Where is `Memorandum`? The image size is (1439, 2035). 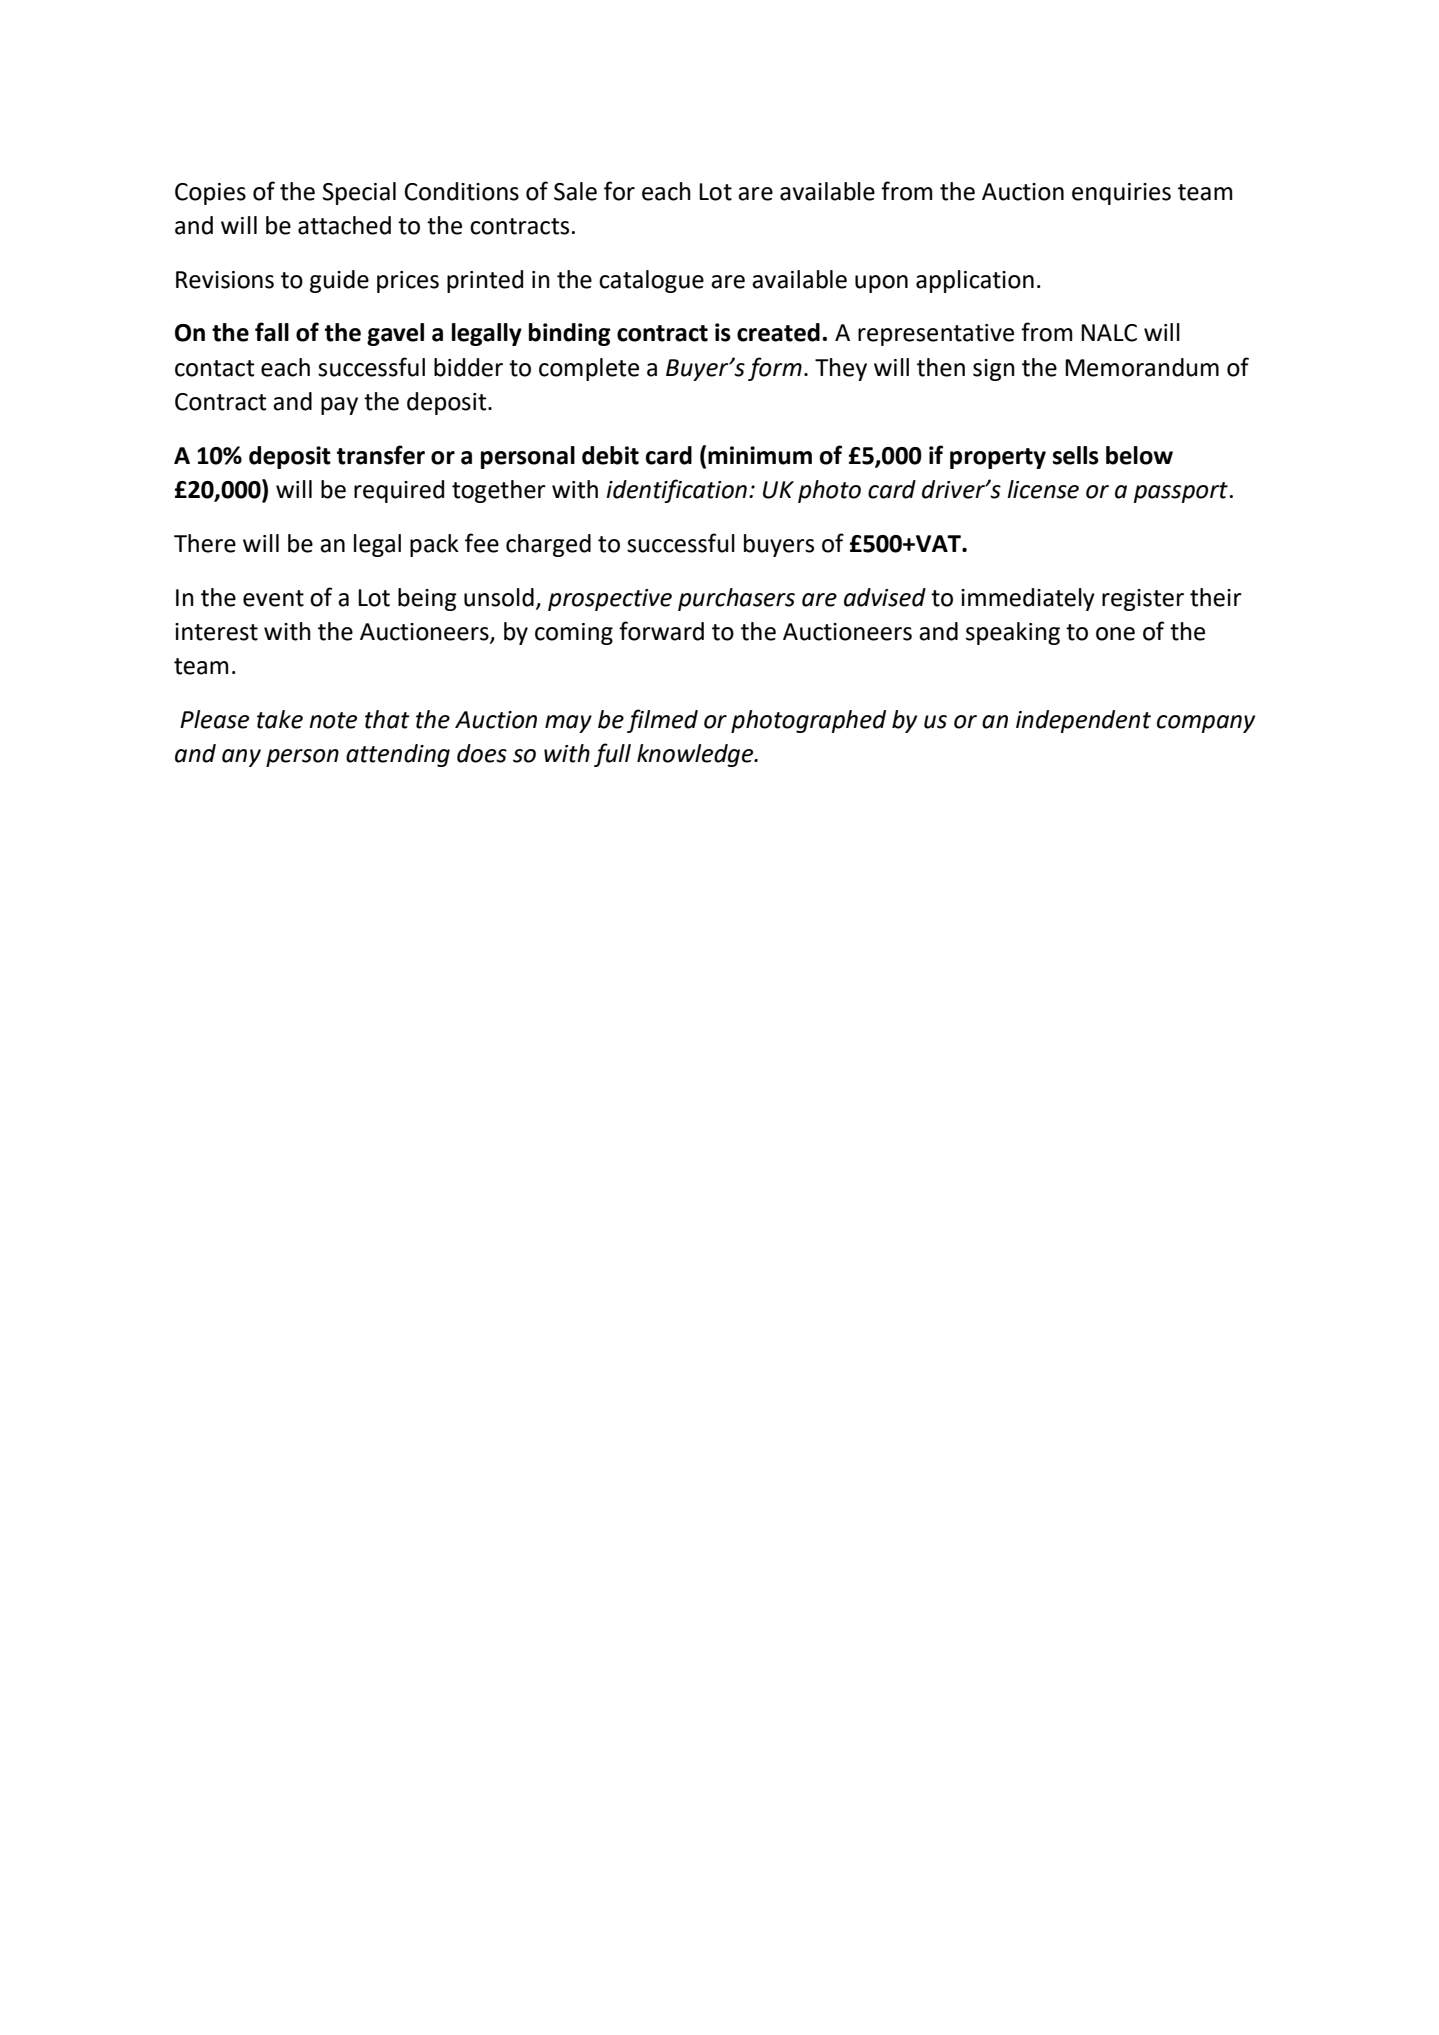 Memorandum is located at coordinates (1142, 367).
